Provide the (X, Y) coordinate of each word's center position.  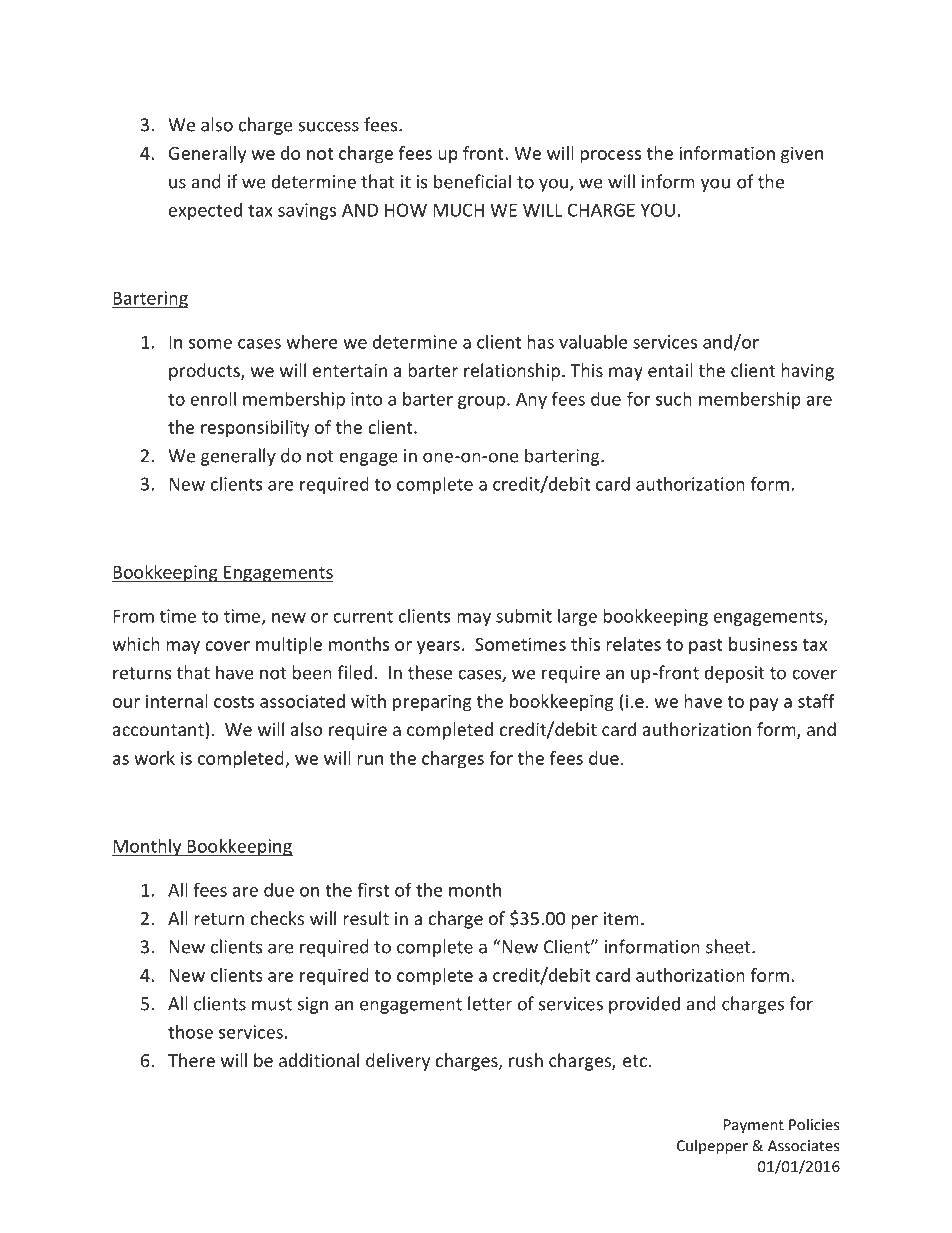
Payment (754, 1126)
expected (205, 211)
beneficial (472, 181)
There (191, 1060)
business (763, 644)
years (438, 648)
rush (526, 1060)
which (136, 644)
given (802, 155)
